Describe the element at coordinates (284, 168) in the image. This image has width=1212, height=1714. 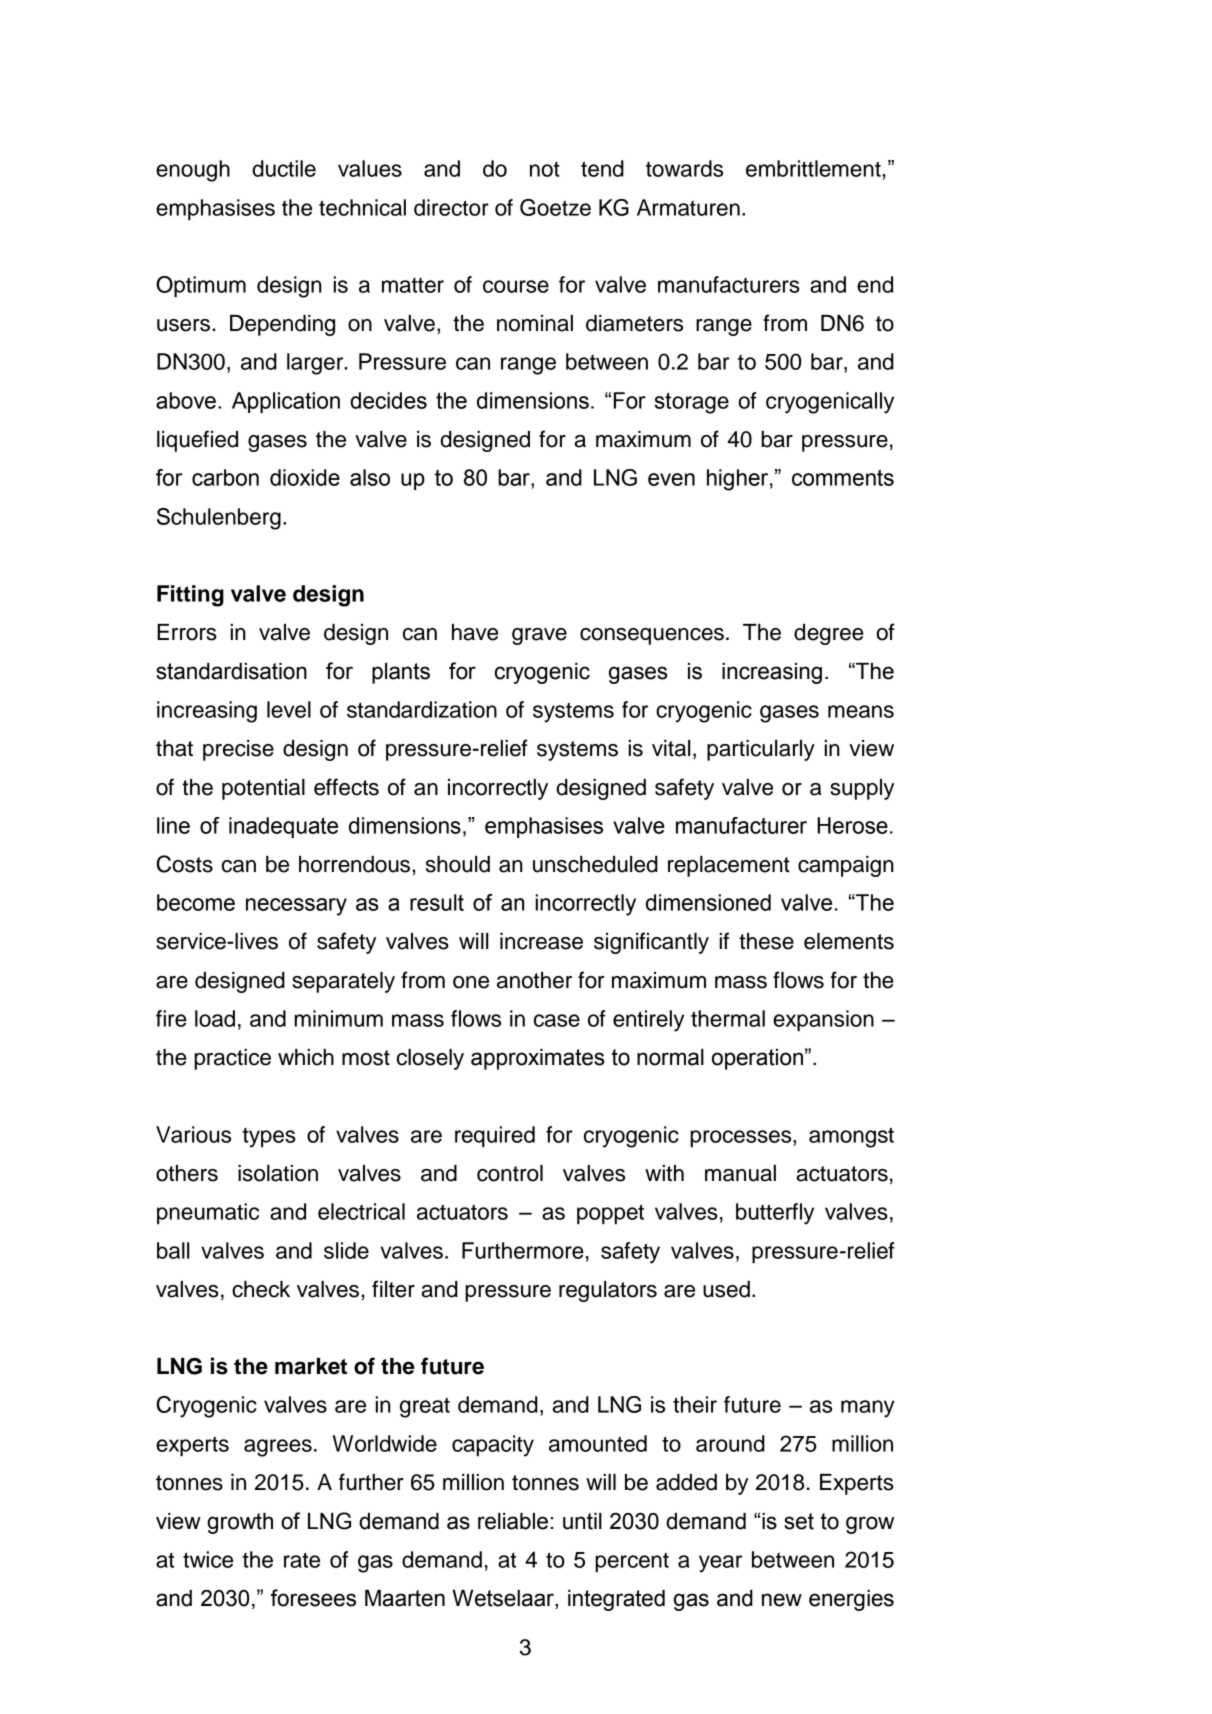
I see `ductile` at that location.
